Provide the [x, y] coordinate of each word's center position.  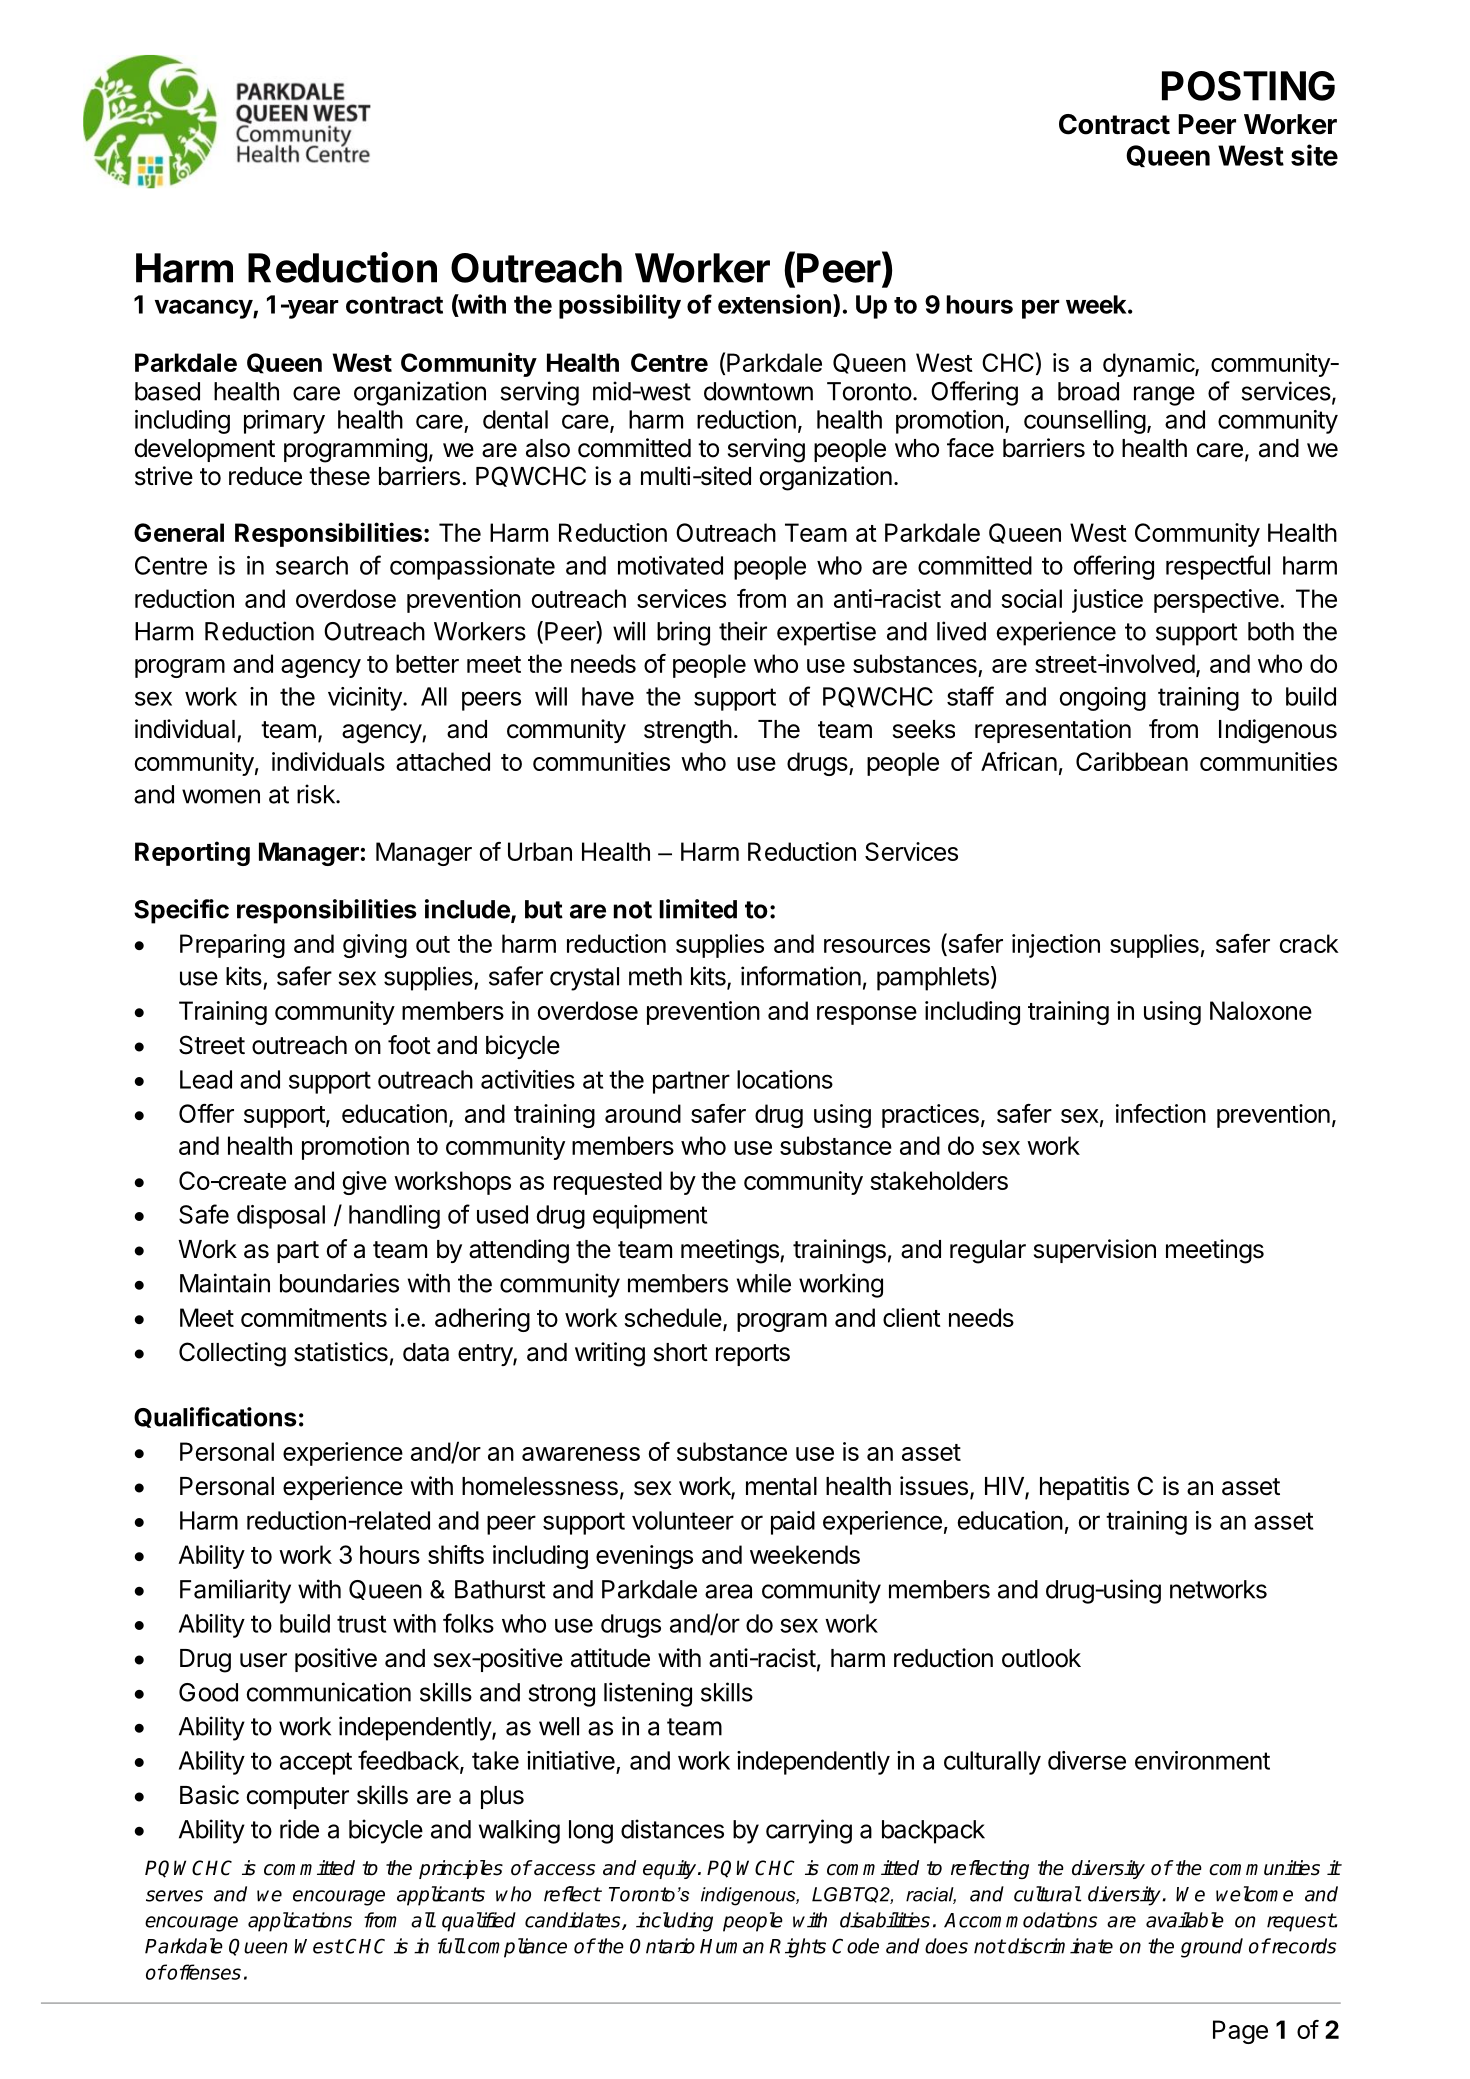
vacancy [204, 309]
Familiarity [235, 1591]
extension [774, 304]
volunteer [683, 1520]
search [312, 565]
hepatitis [1084, 1488]
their [743, 631]
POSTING [1248, 86]
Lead [206, 1079]
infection [1161, 1113]
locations [785, 1079]
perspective [1216, 601]
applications [300, 1922]
